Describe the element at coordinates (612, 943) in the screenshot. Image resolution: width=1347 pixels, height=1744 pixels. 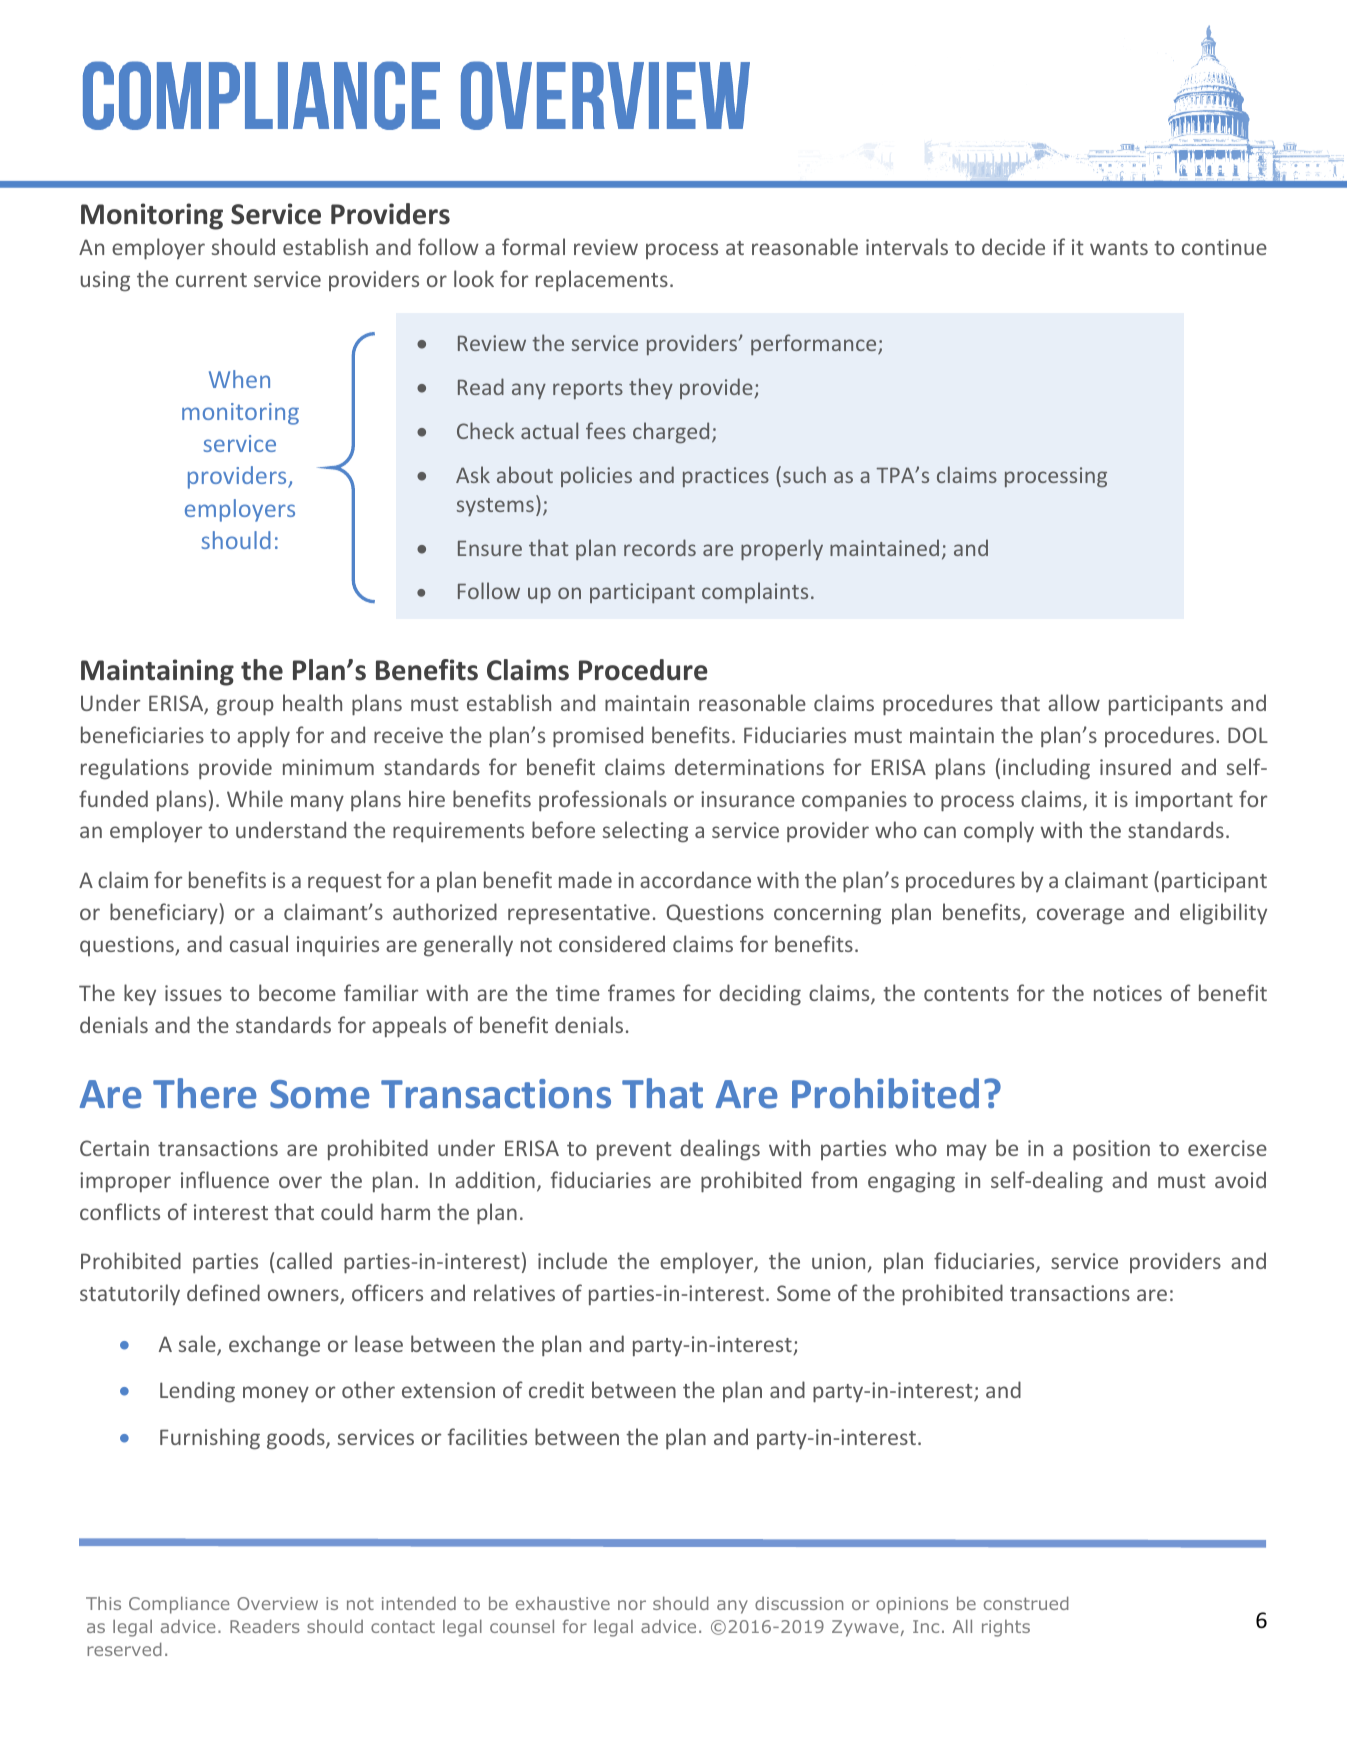
I see `considered` at that location.
